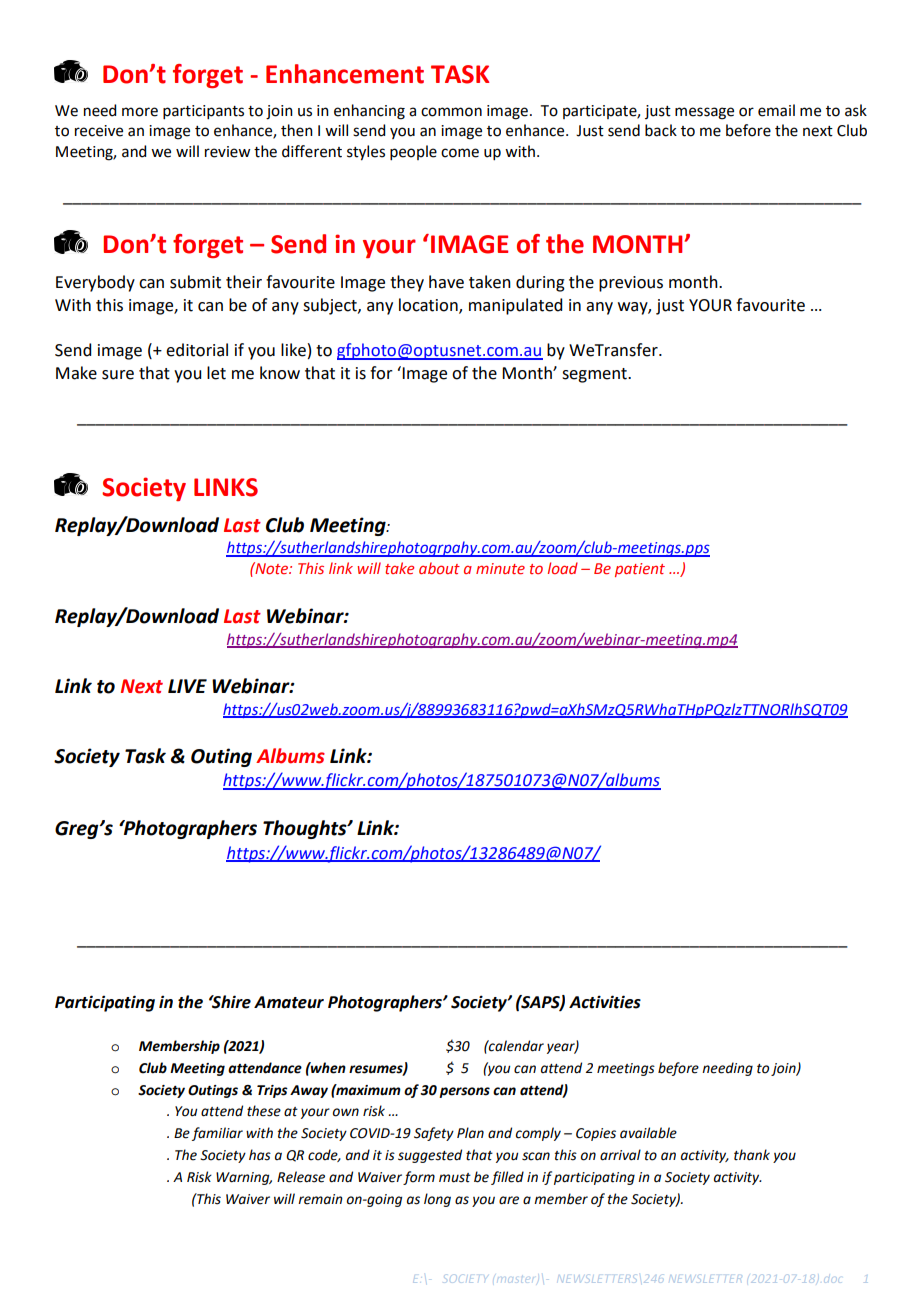  What do you see at coordinates (640, 570) in the screenshot?
I see `patient` at bounding box center [640, 570].
